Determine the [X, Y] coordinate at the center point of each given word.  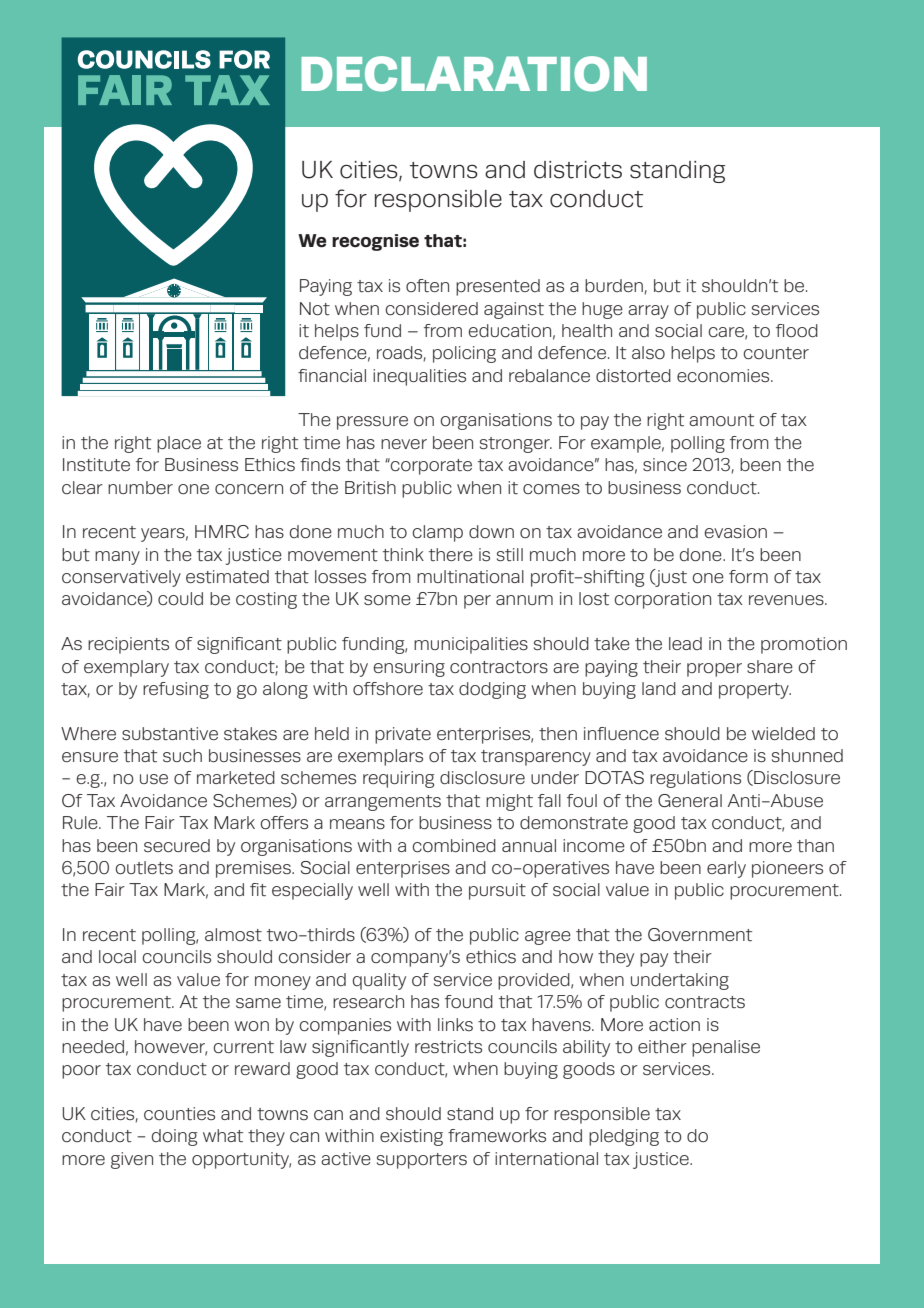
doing [174, 1137]
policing [464, 354]
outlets [144, 868]
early [726, 869]
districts [578, 170]
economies [724, 376]
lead [685, 643]
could [180, 599]
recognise [375, 242]
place [179, 444]
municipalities [471, 645]
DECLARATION [474, 74]
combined [454, 845]
